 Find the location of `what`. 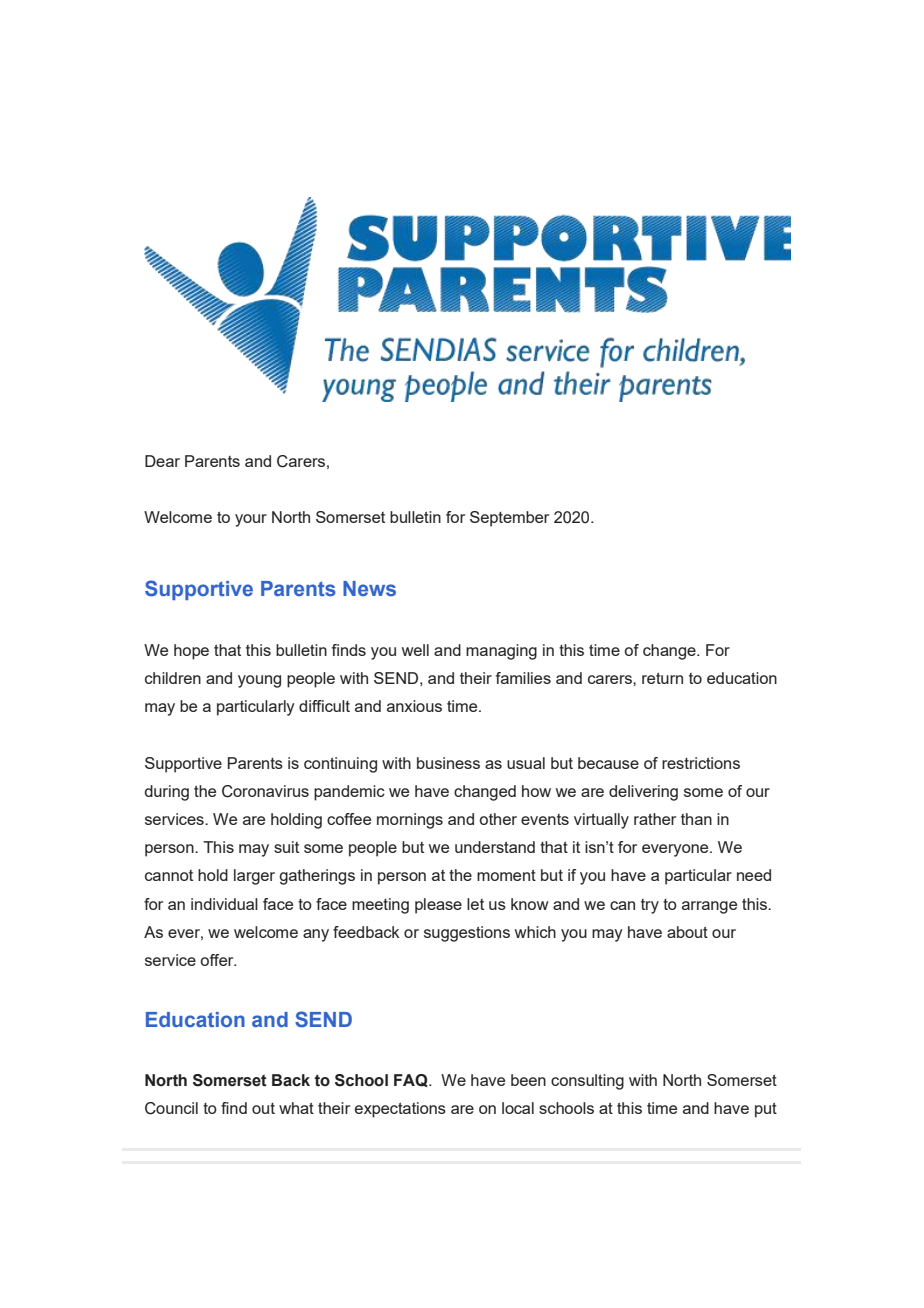

what is located at coordinates (296, 1108).
